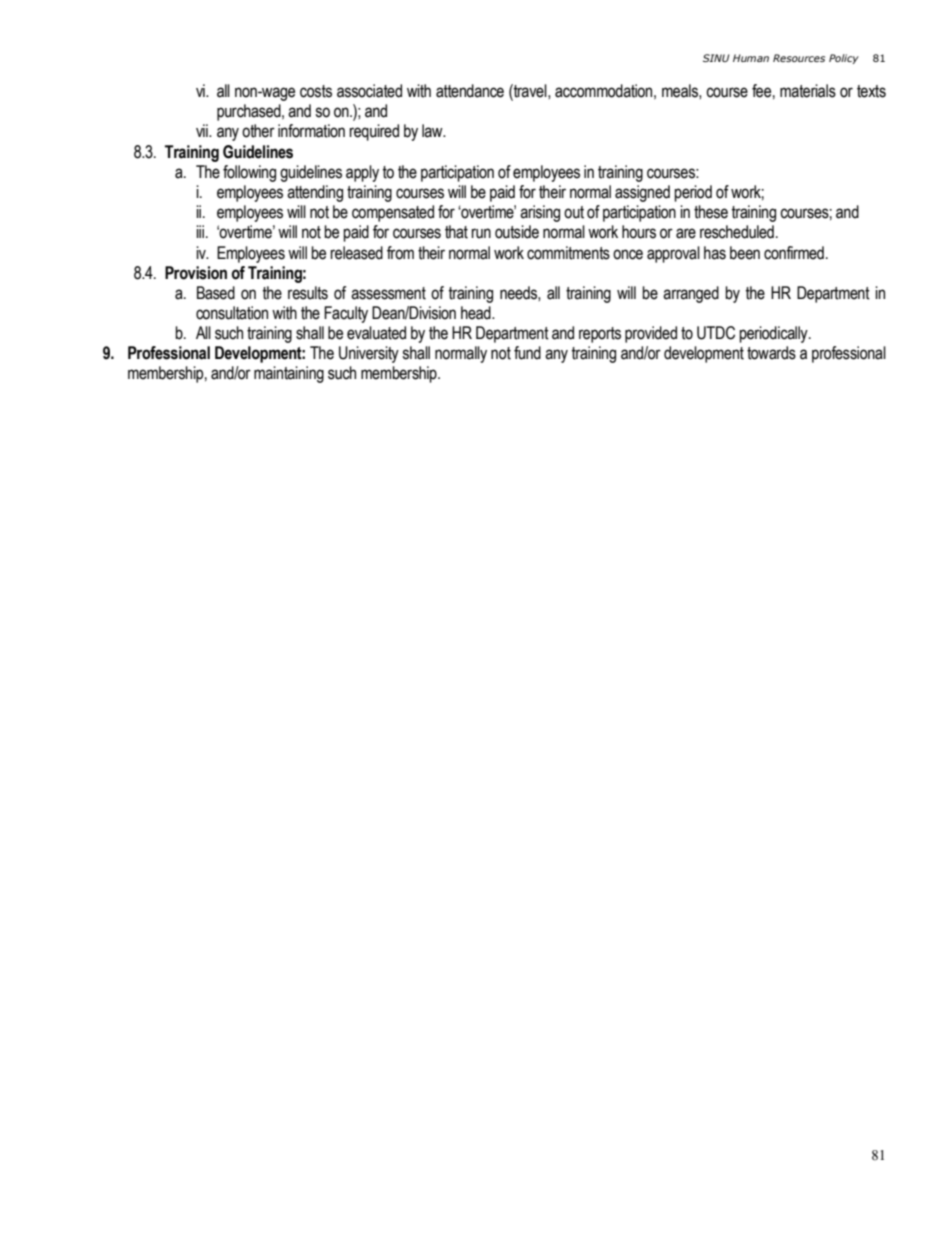  I want to click on assigned, so click(642, 193).
